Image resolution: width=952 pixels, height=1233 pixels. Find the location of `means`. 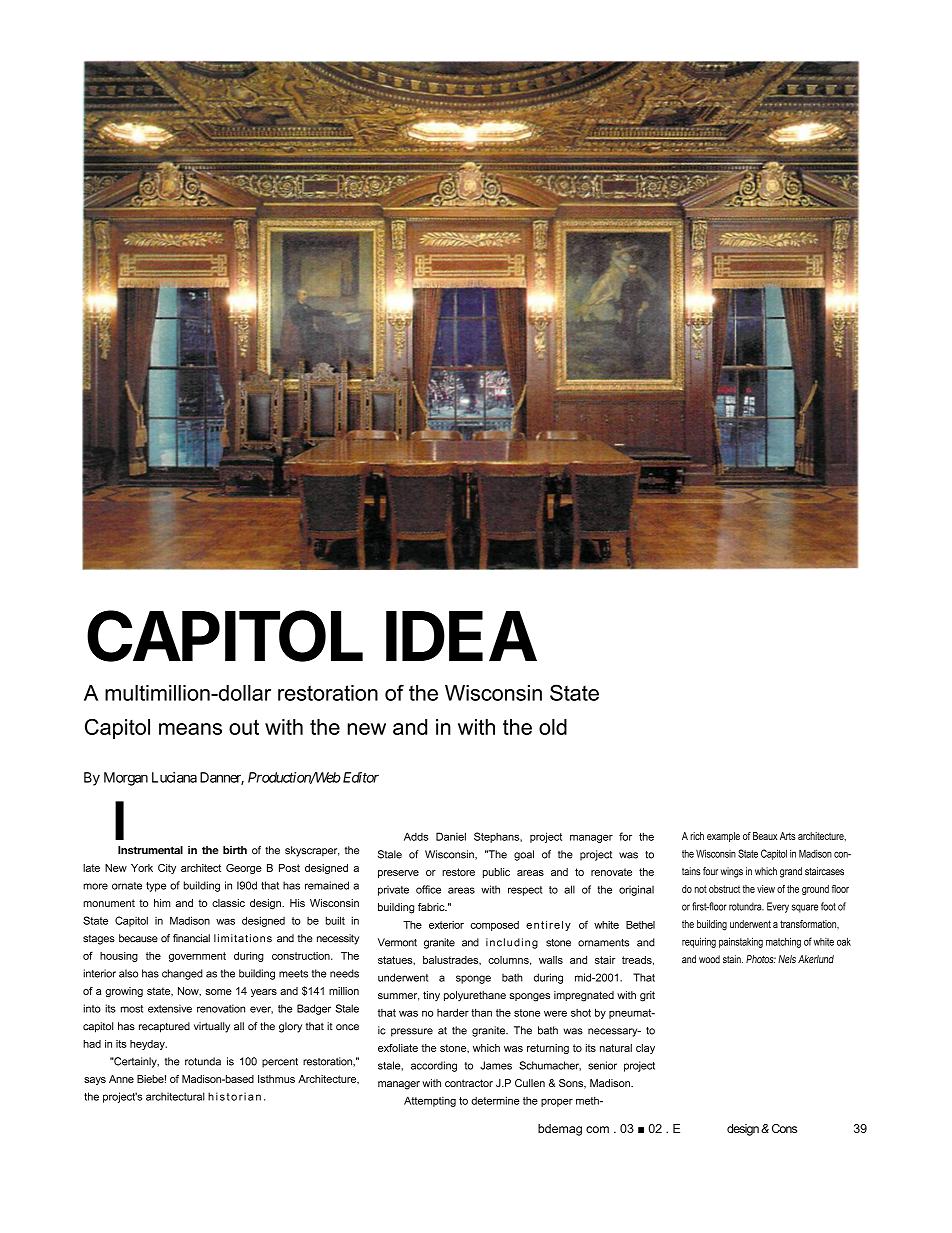

means is located at coordinates (190, 729).
